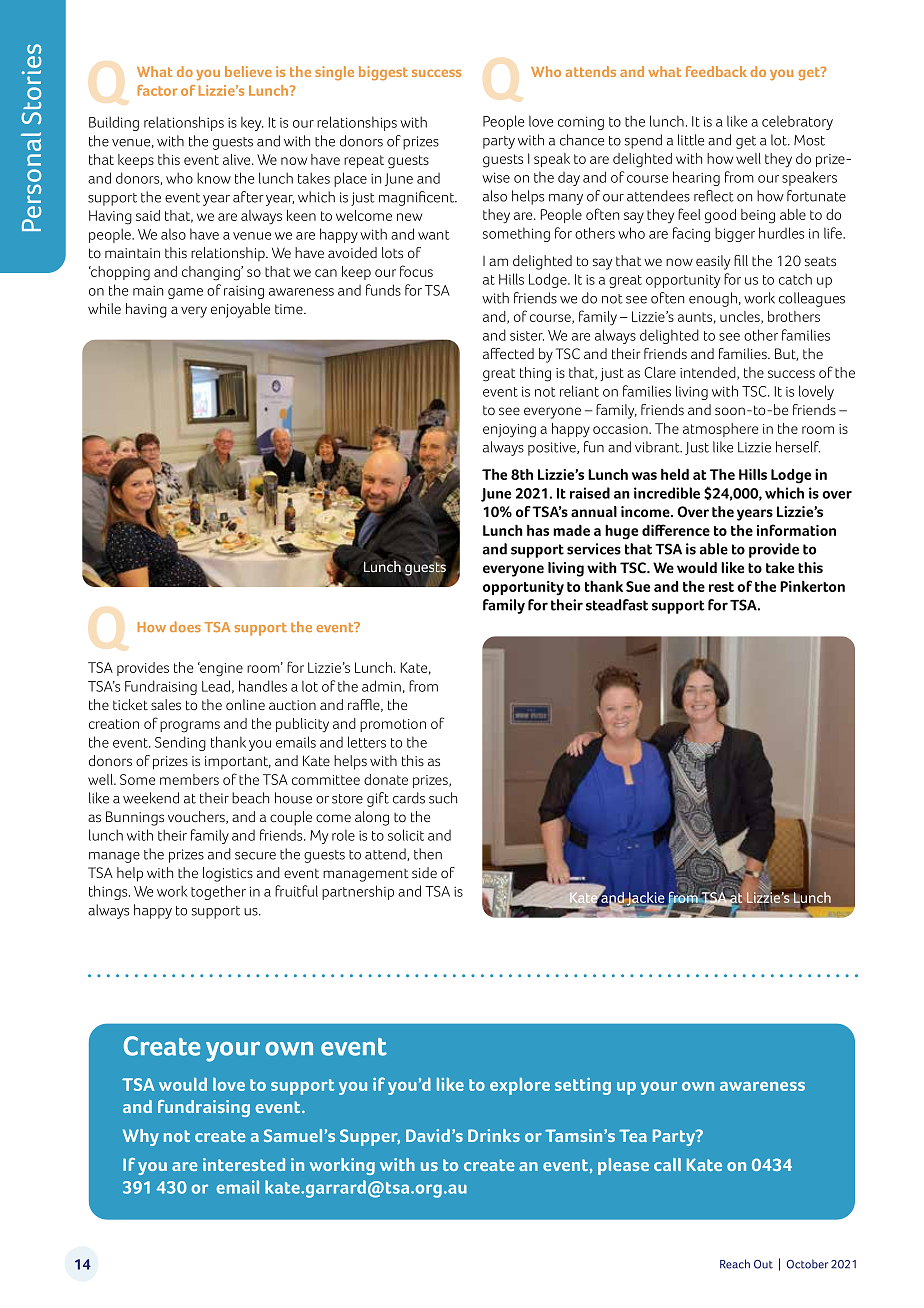  What do you see at coordinates (538, 530) in the document?
I see `has` at bounding box center [538, 530].
